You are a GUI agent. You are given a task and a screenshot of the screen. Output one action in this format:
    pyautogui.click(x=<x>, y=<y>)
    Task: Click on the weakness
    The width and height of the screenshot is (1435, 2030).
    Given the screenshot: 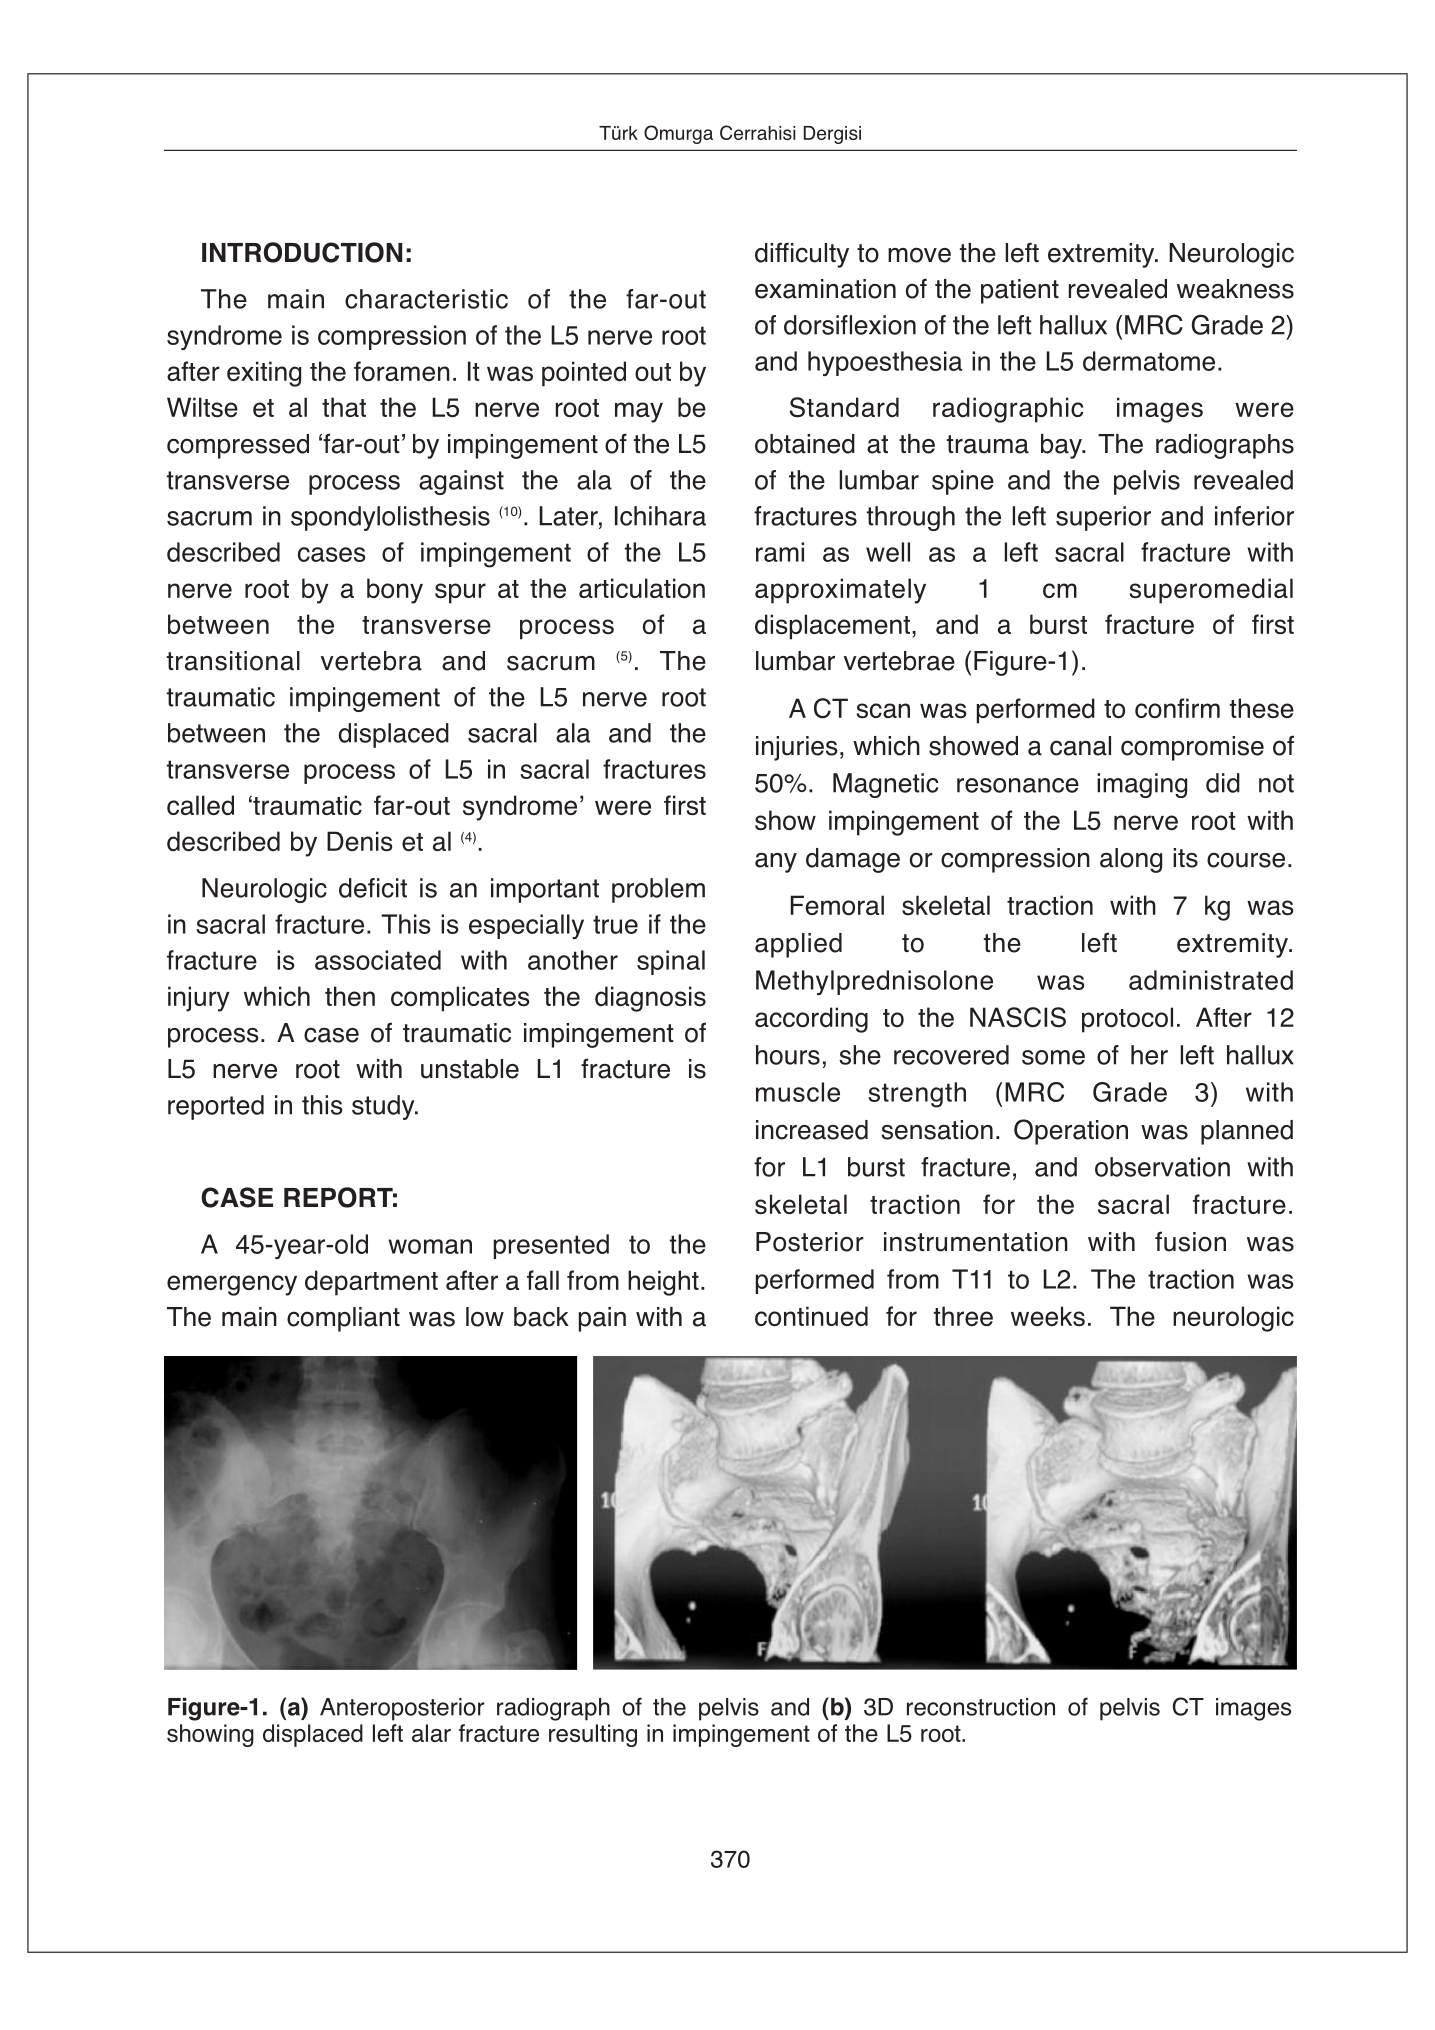 What is the action you would take?
    pyautogui.click(x=1235, y=289)
